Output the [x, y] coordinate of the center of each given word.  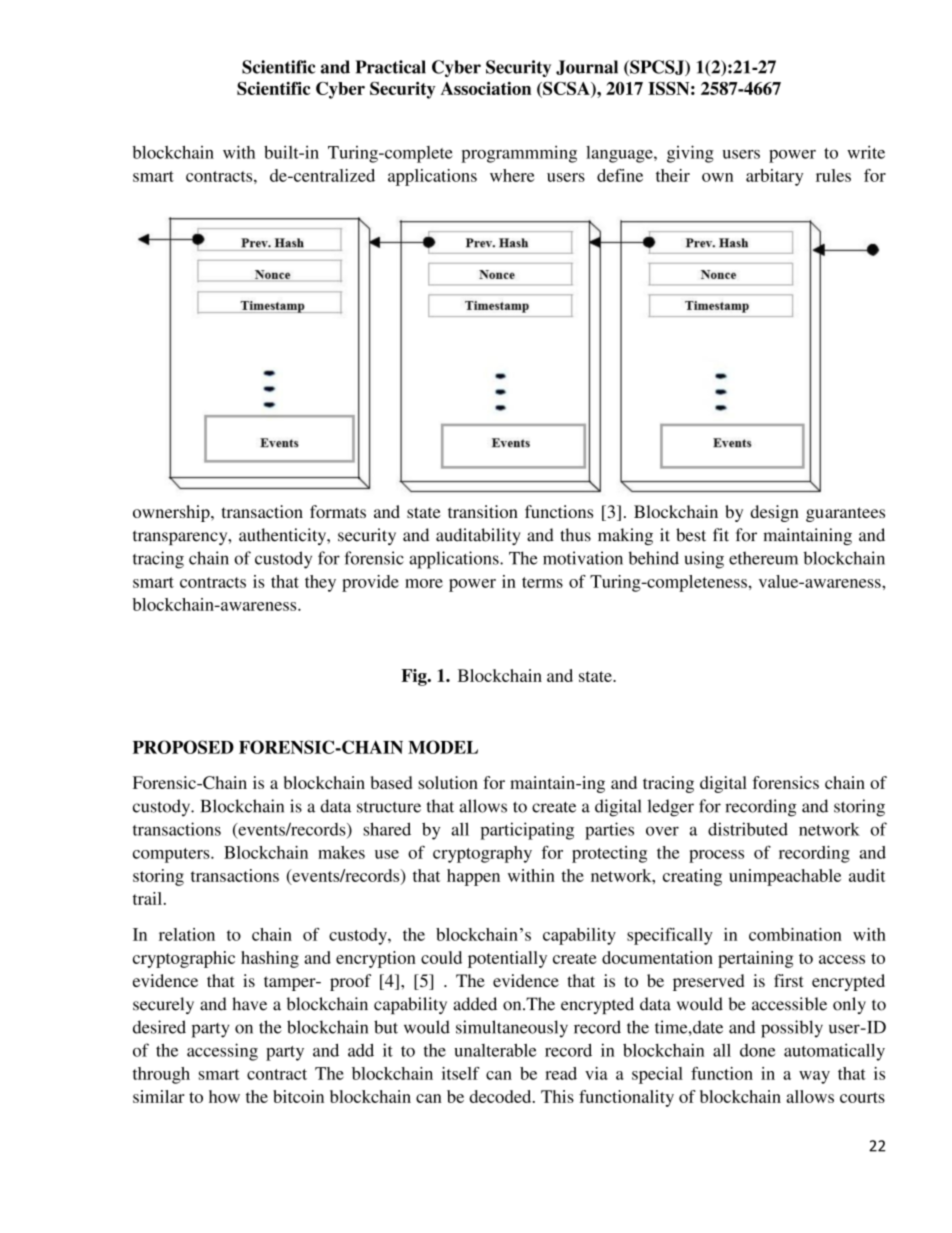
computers [172, 855]
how [224, 1096]
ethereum [763, 558]
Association [486, 88]
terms [542, 582]
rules [833, 175]
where [512, 175]
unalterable [495, 1050]
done [758, 1050]
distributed [748, 829]
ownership [172, 513]
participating [527, 831]
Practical [390, 67]
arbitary [774, 177]
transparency [181, 538]
